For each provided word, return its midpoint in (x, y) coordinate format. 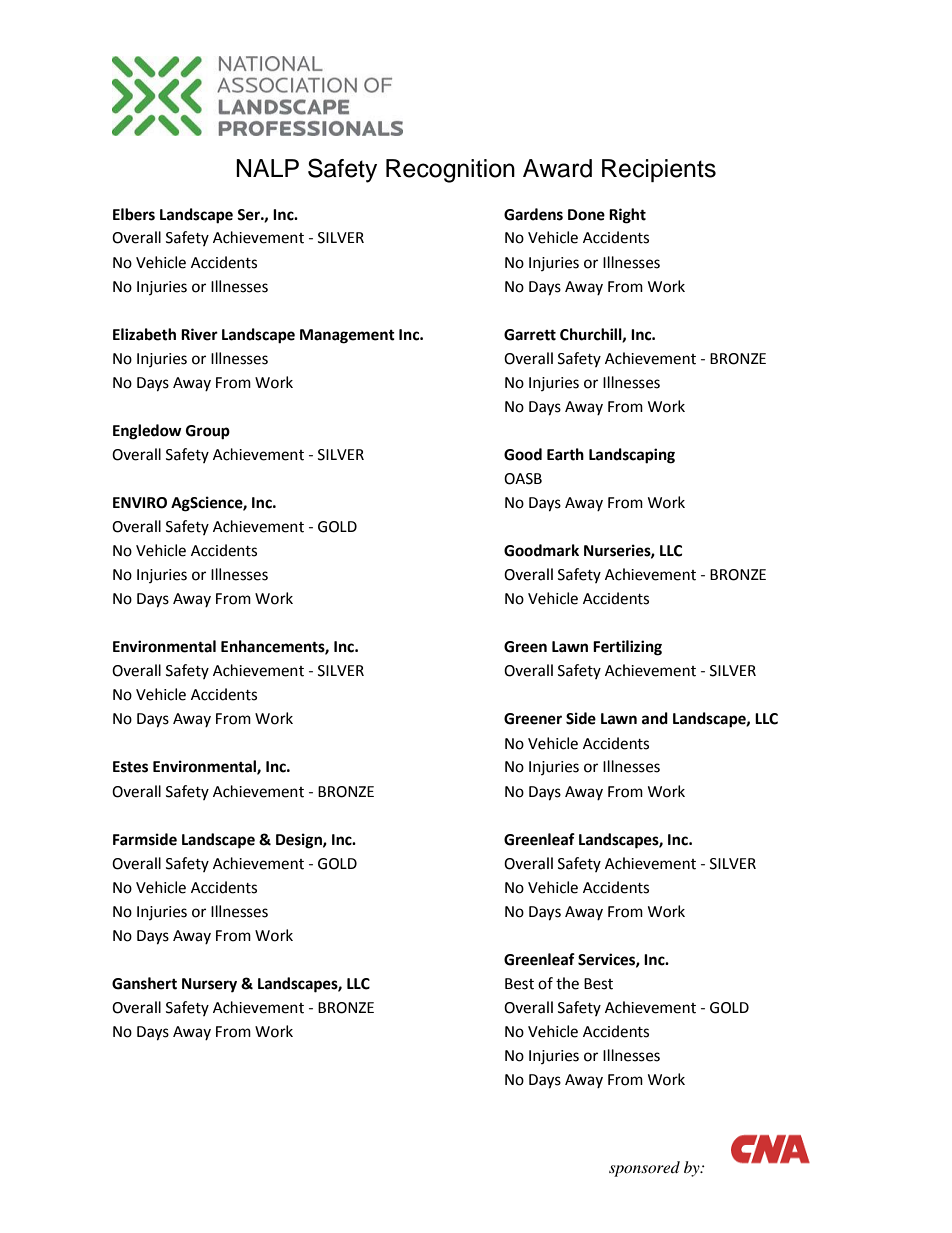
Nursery (209, 985)
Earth (565, 454)
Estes (130, 767)
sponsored (644, 1169)
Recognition (450, 171)
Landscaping (632, 456)
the (567, 983)
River (199, 334)
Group (208, 432)
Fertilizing (627, 648)
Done (586, 215)
